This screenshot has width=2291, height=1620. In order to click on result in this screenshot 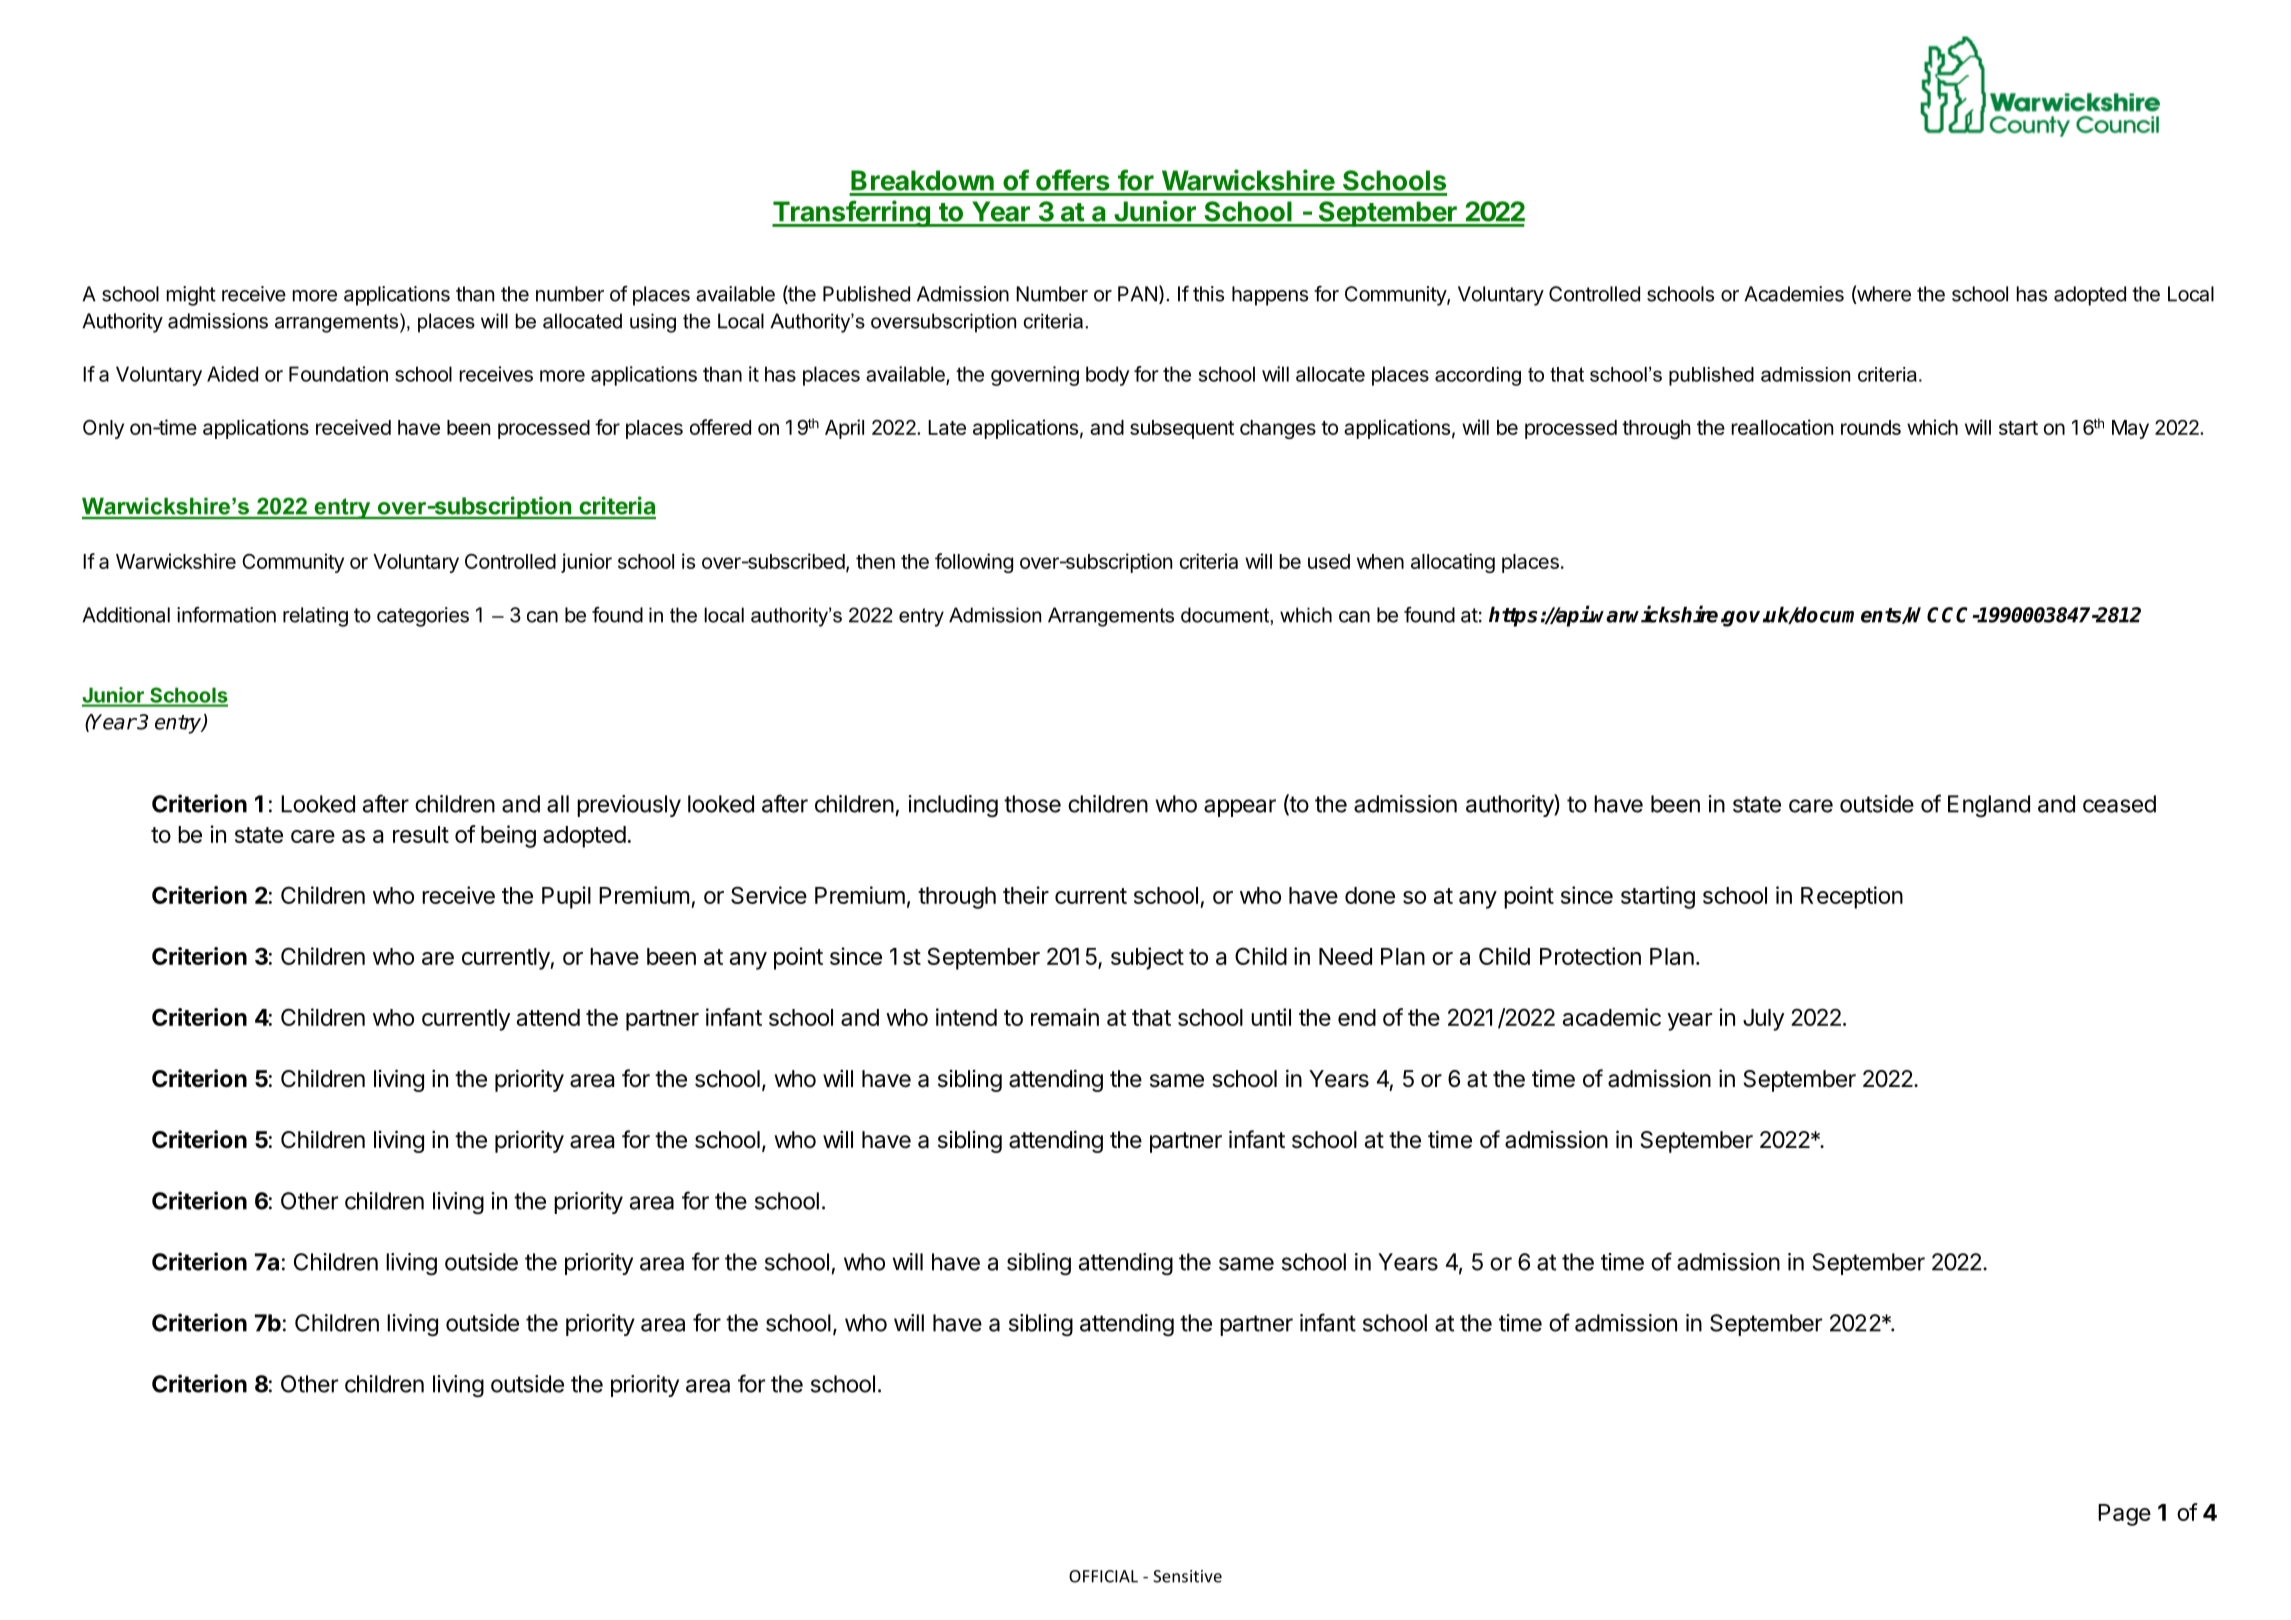, I will do `click(421, 834)`.
